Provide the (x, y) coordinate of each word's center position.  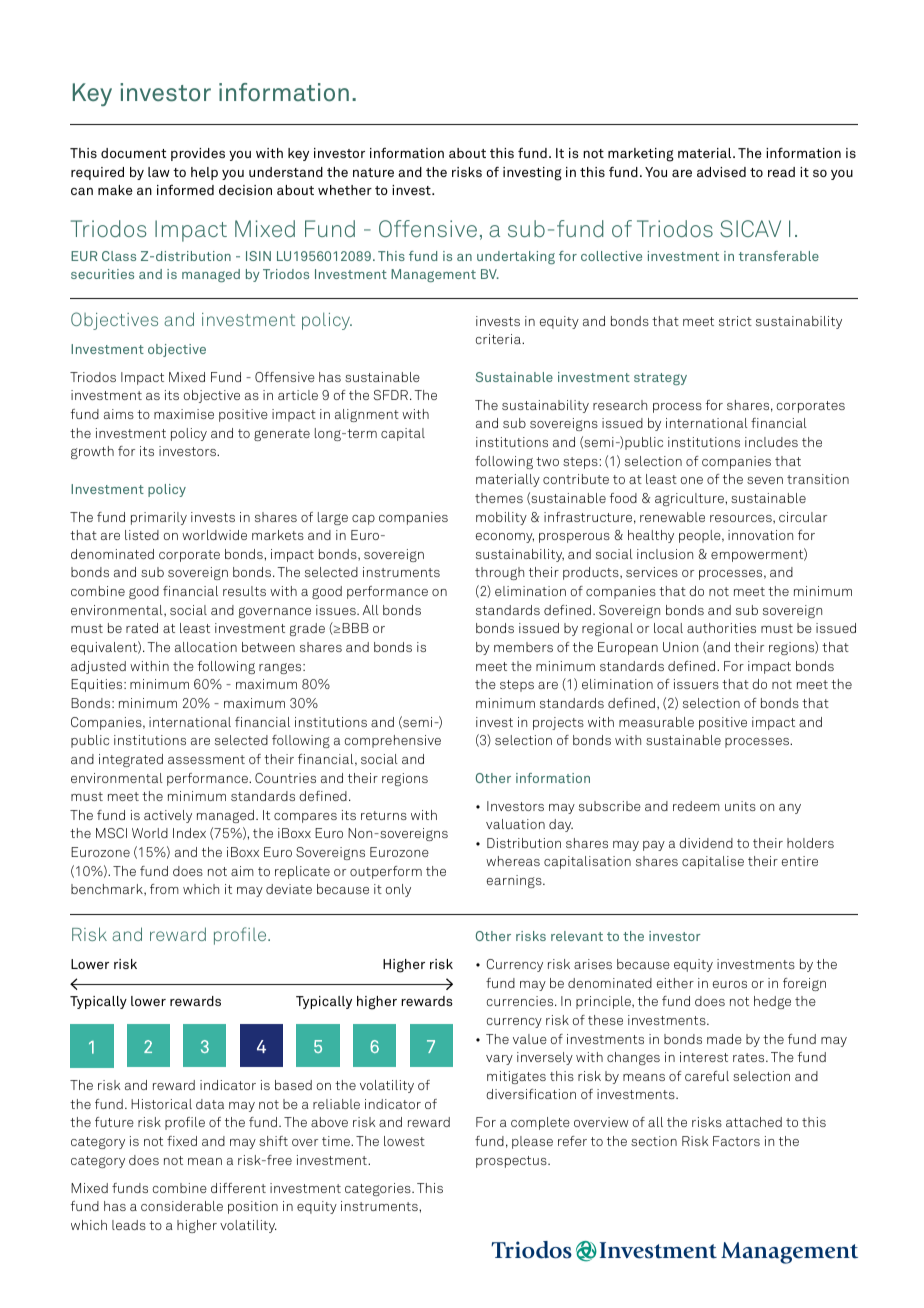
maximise (184, 414)
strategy (660, 379)
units (740, 806)
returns (384, 815)
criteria (499, 339)
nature (373, 172)
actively (168, 816)
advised (721, 172)
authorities (721, 628)
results (244, 591)
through (499, 573)
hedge (772, 1002)
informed (185, 190)
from (164, 889)
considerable (182, 1206)
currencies (521, 1001)
